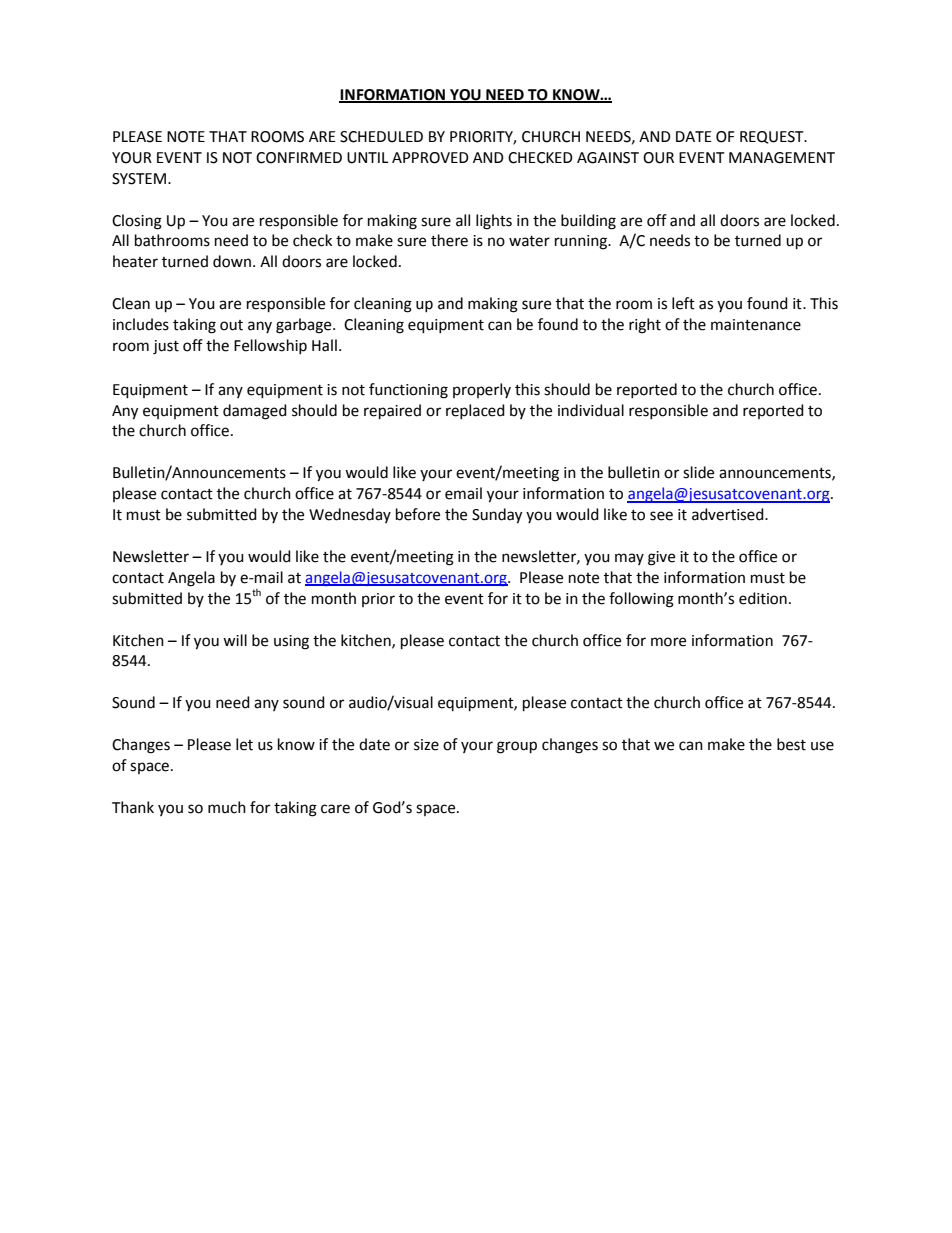 This document has height=1233, width=952. I want to click on much, so click(227, 807).
